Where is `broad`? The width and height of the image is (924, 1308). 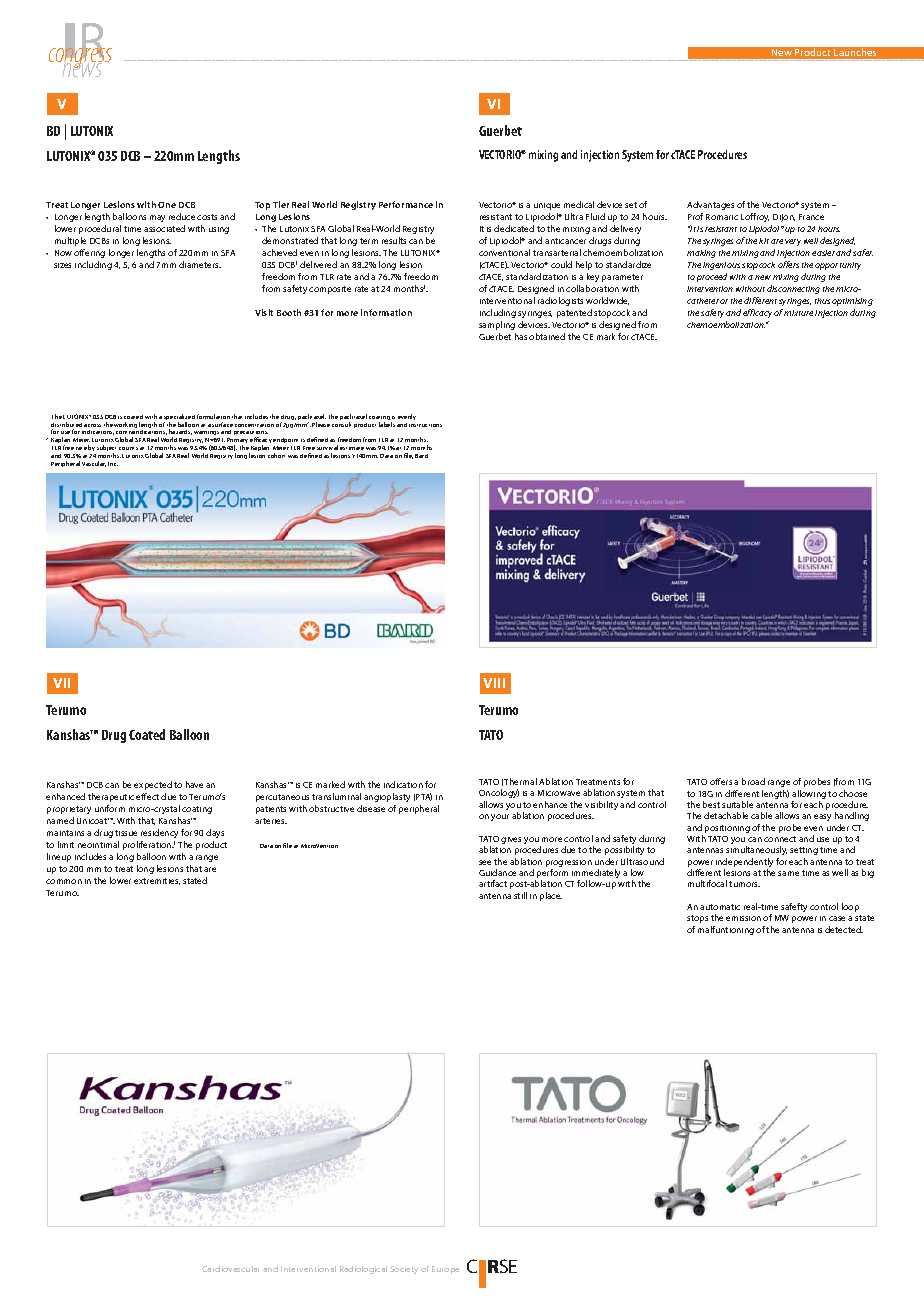
broad is located at coordinates (753, 781).
